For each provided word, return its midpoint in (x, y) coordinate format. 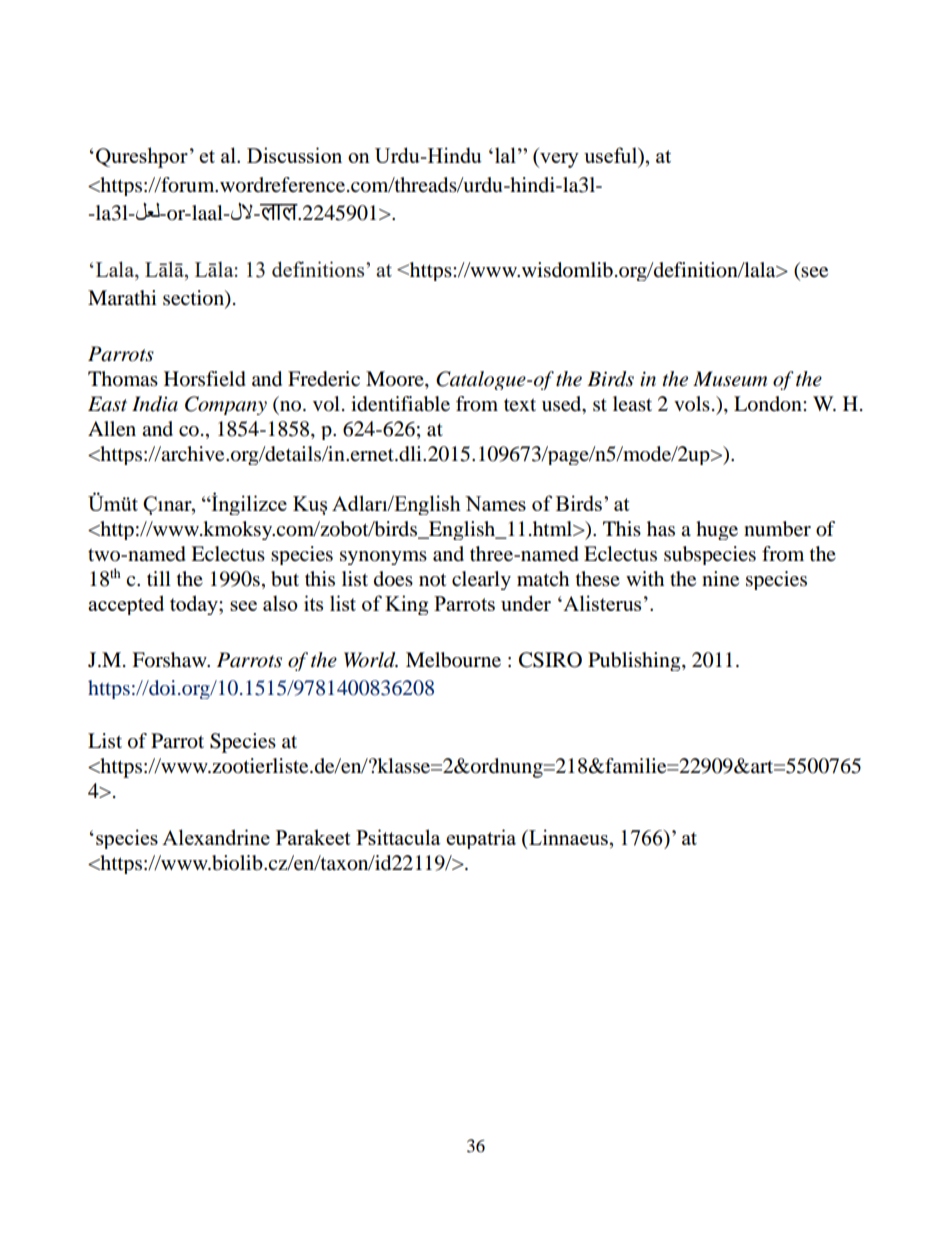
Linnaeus (567, 837)
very (558, 160)
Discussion (294, 155)
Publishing (635, 661)
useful (611, 155)
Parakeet (313, 837)
